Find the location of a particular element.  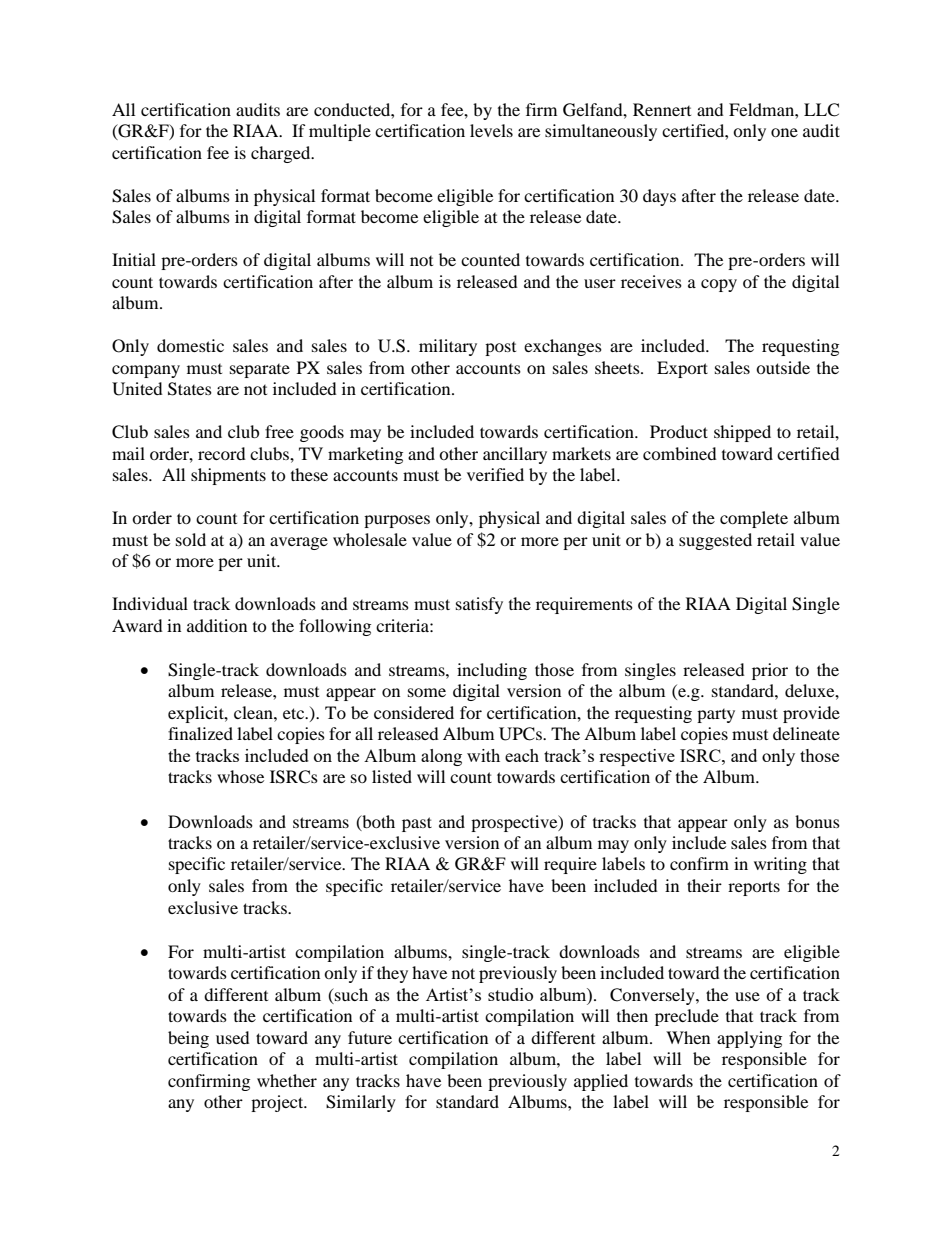

charged is located at coordinates (282, 154).
